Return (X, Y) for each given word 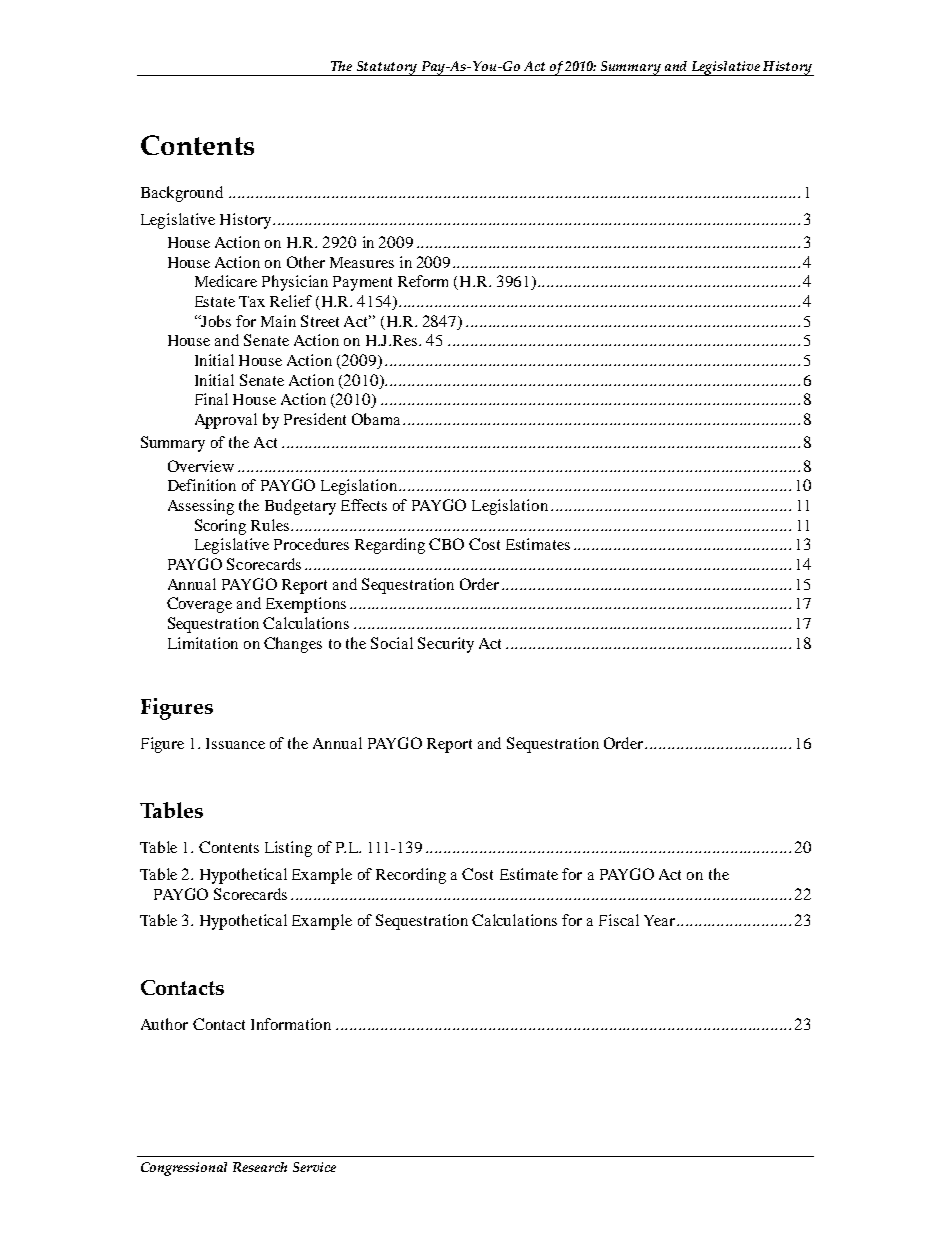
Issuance (235, 743)
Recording (411, 876)
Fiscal (619, 920)
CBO (446, 544)
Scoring (220, 527)
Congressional (184, 1169)
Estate (215, 301)
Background (182, 194)
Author (164, 1024)
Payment (362, 283)
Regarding (390, 546)
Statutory (387, 68)
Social (392, 643)
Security (446, 645)
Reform (423, 281)
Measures (362, 262)
